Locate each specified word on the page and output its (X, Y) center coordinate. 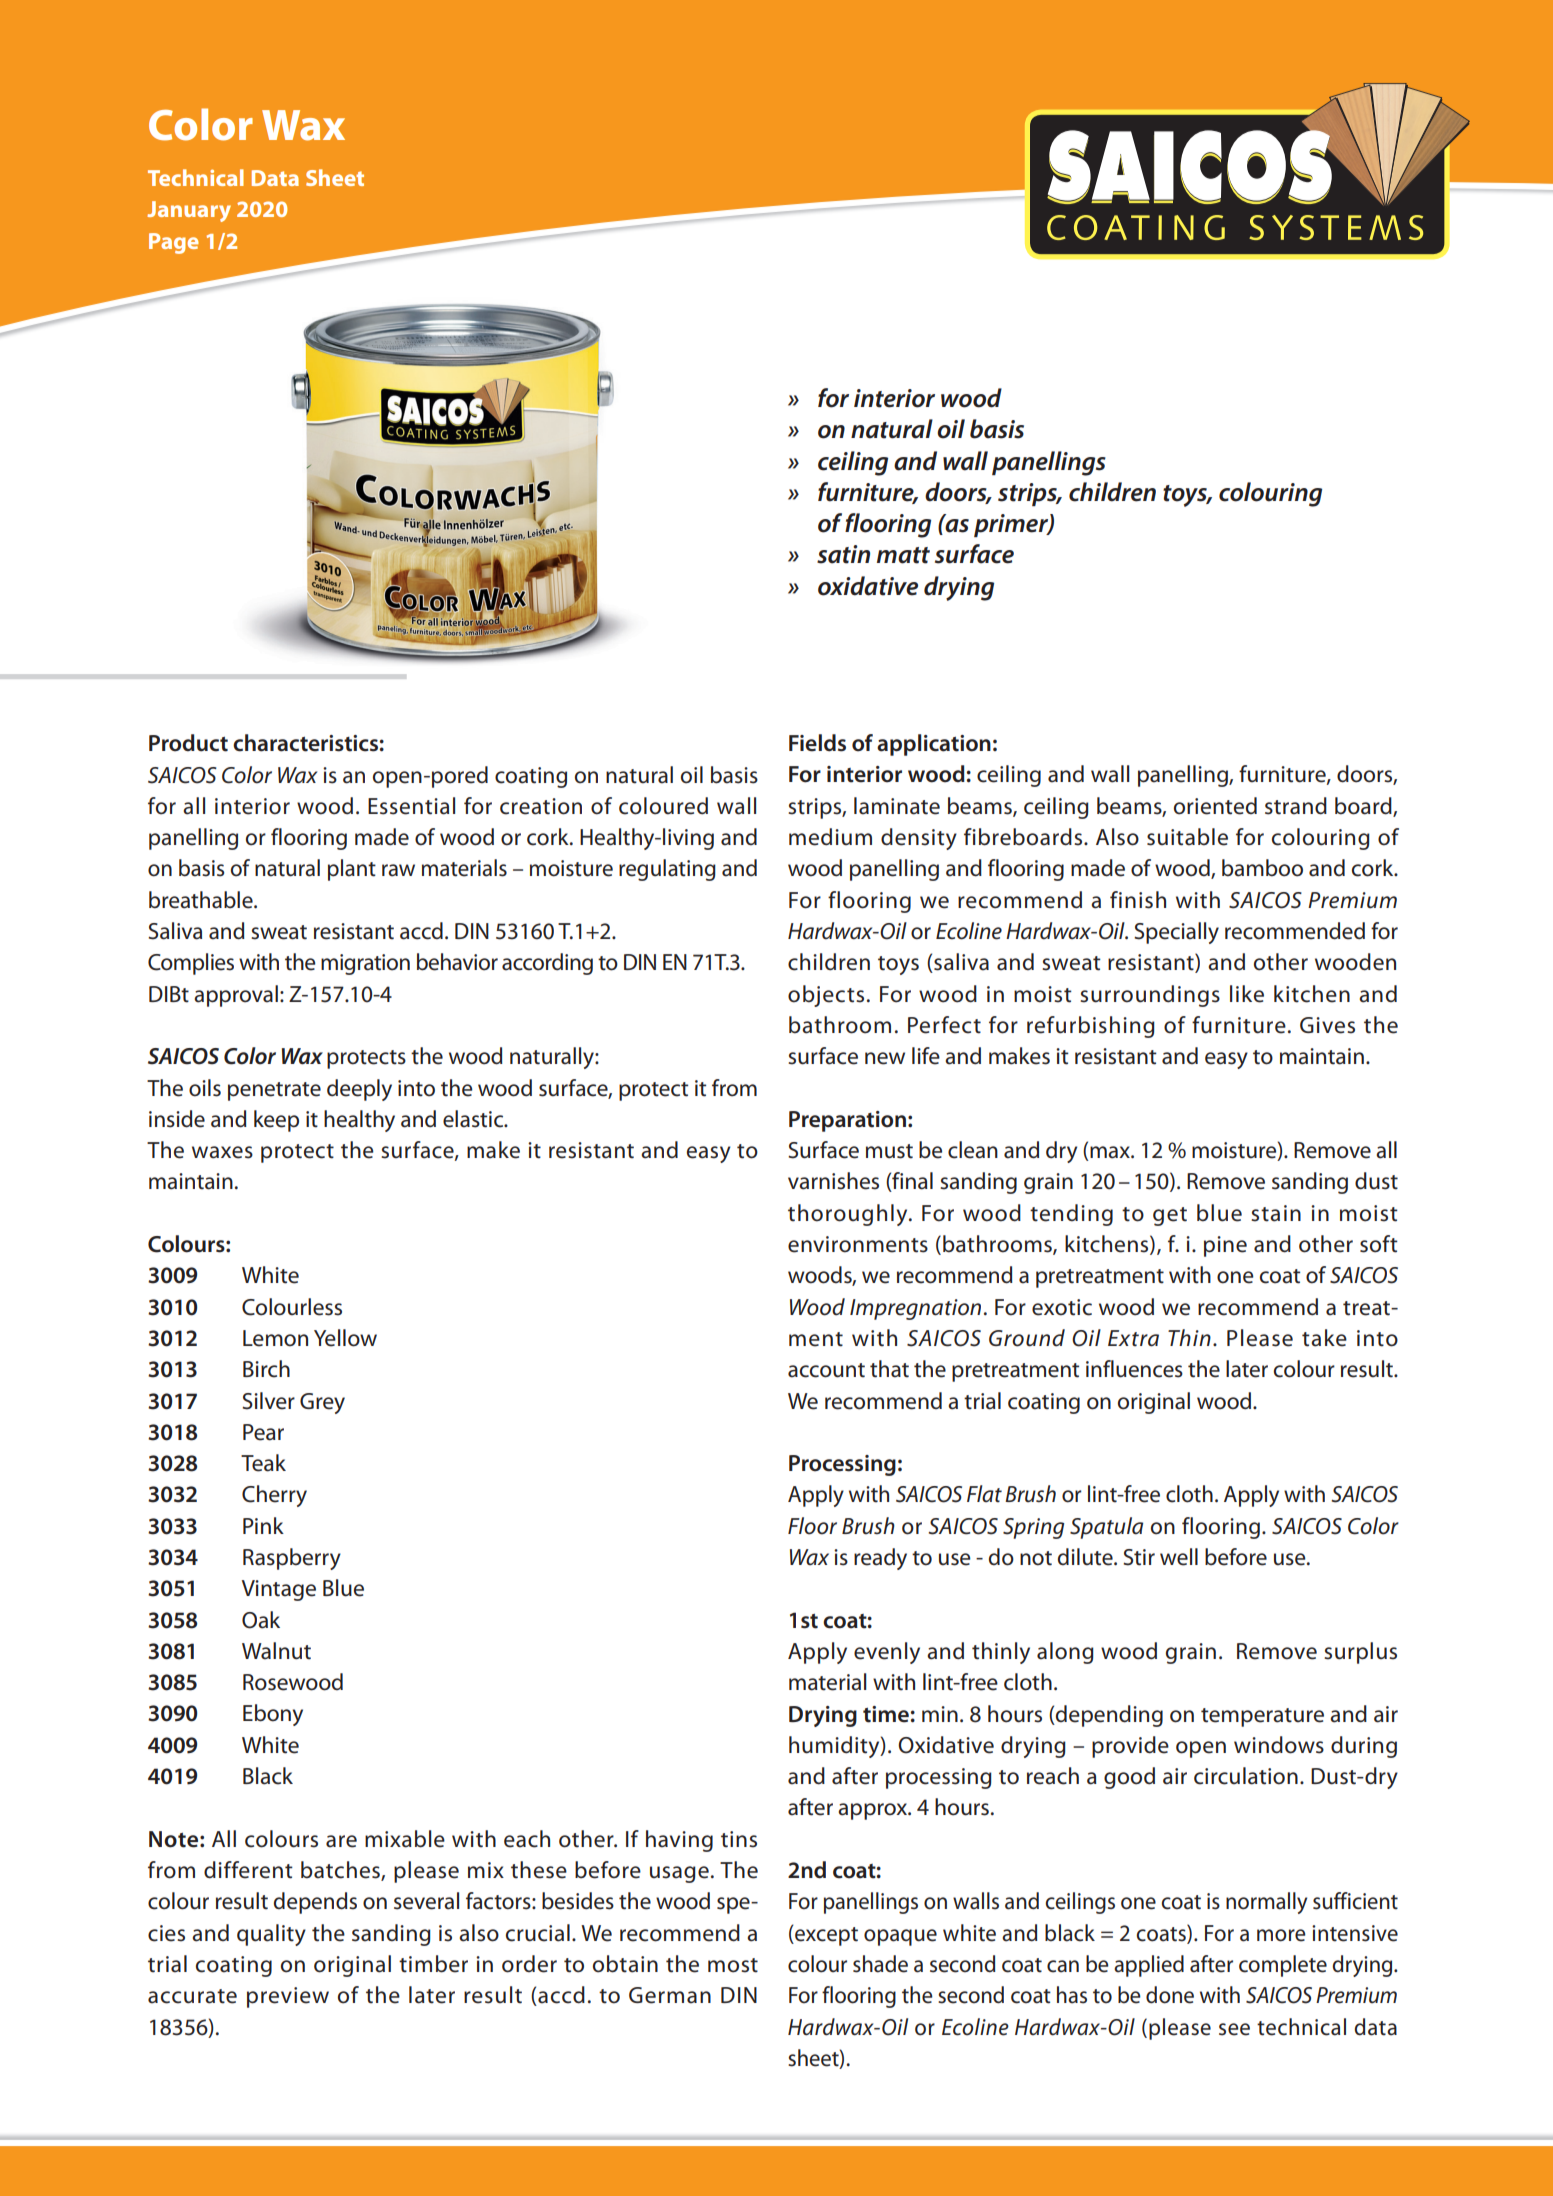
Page (174, 243)
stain (1276, 1213)
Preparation (847, 1121)
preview (288, 1997)
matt (903, 555)
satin (843, 554)
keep (276, 1121)
